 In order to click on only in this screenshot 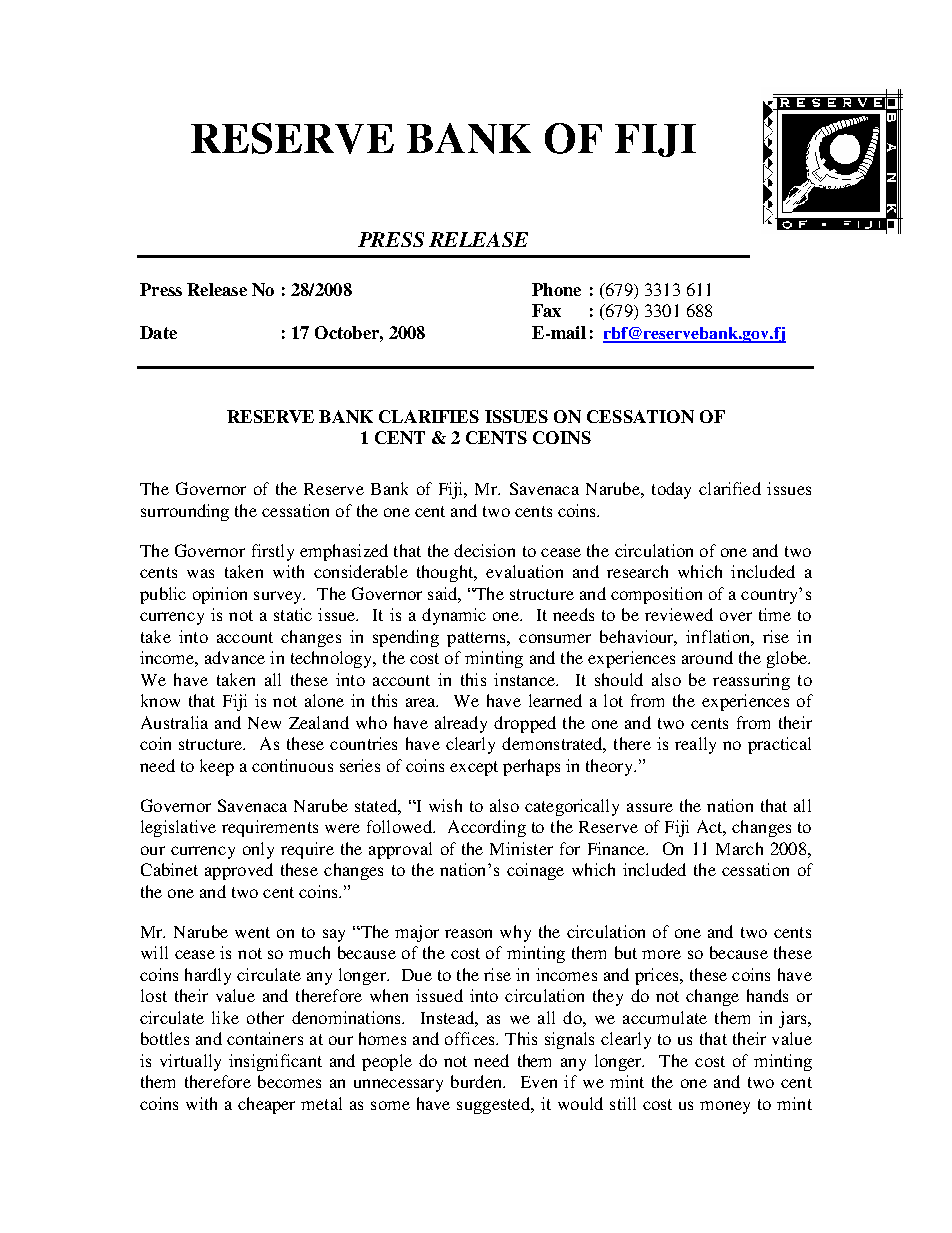, I will do `click(258, 850)`.
